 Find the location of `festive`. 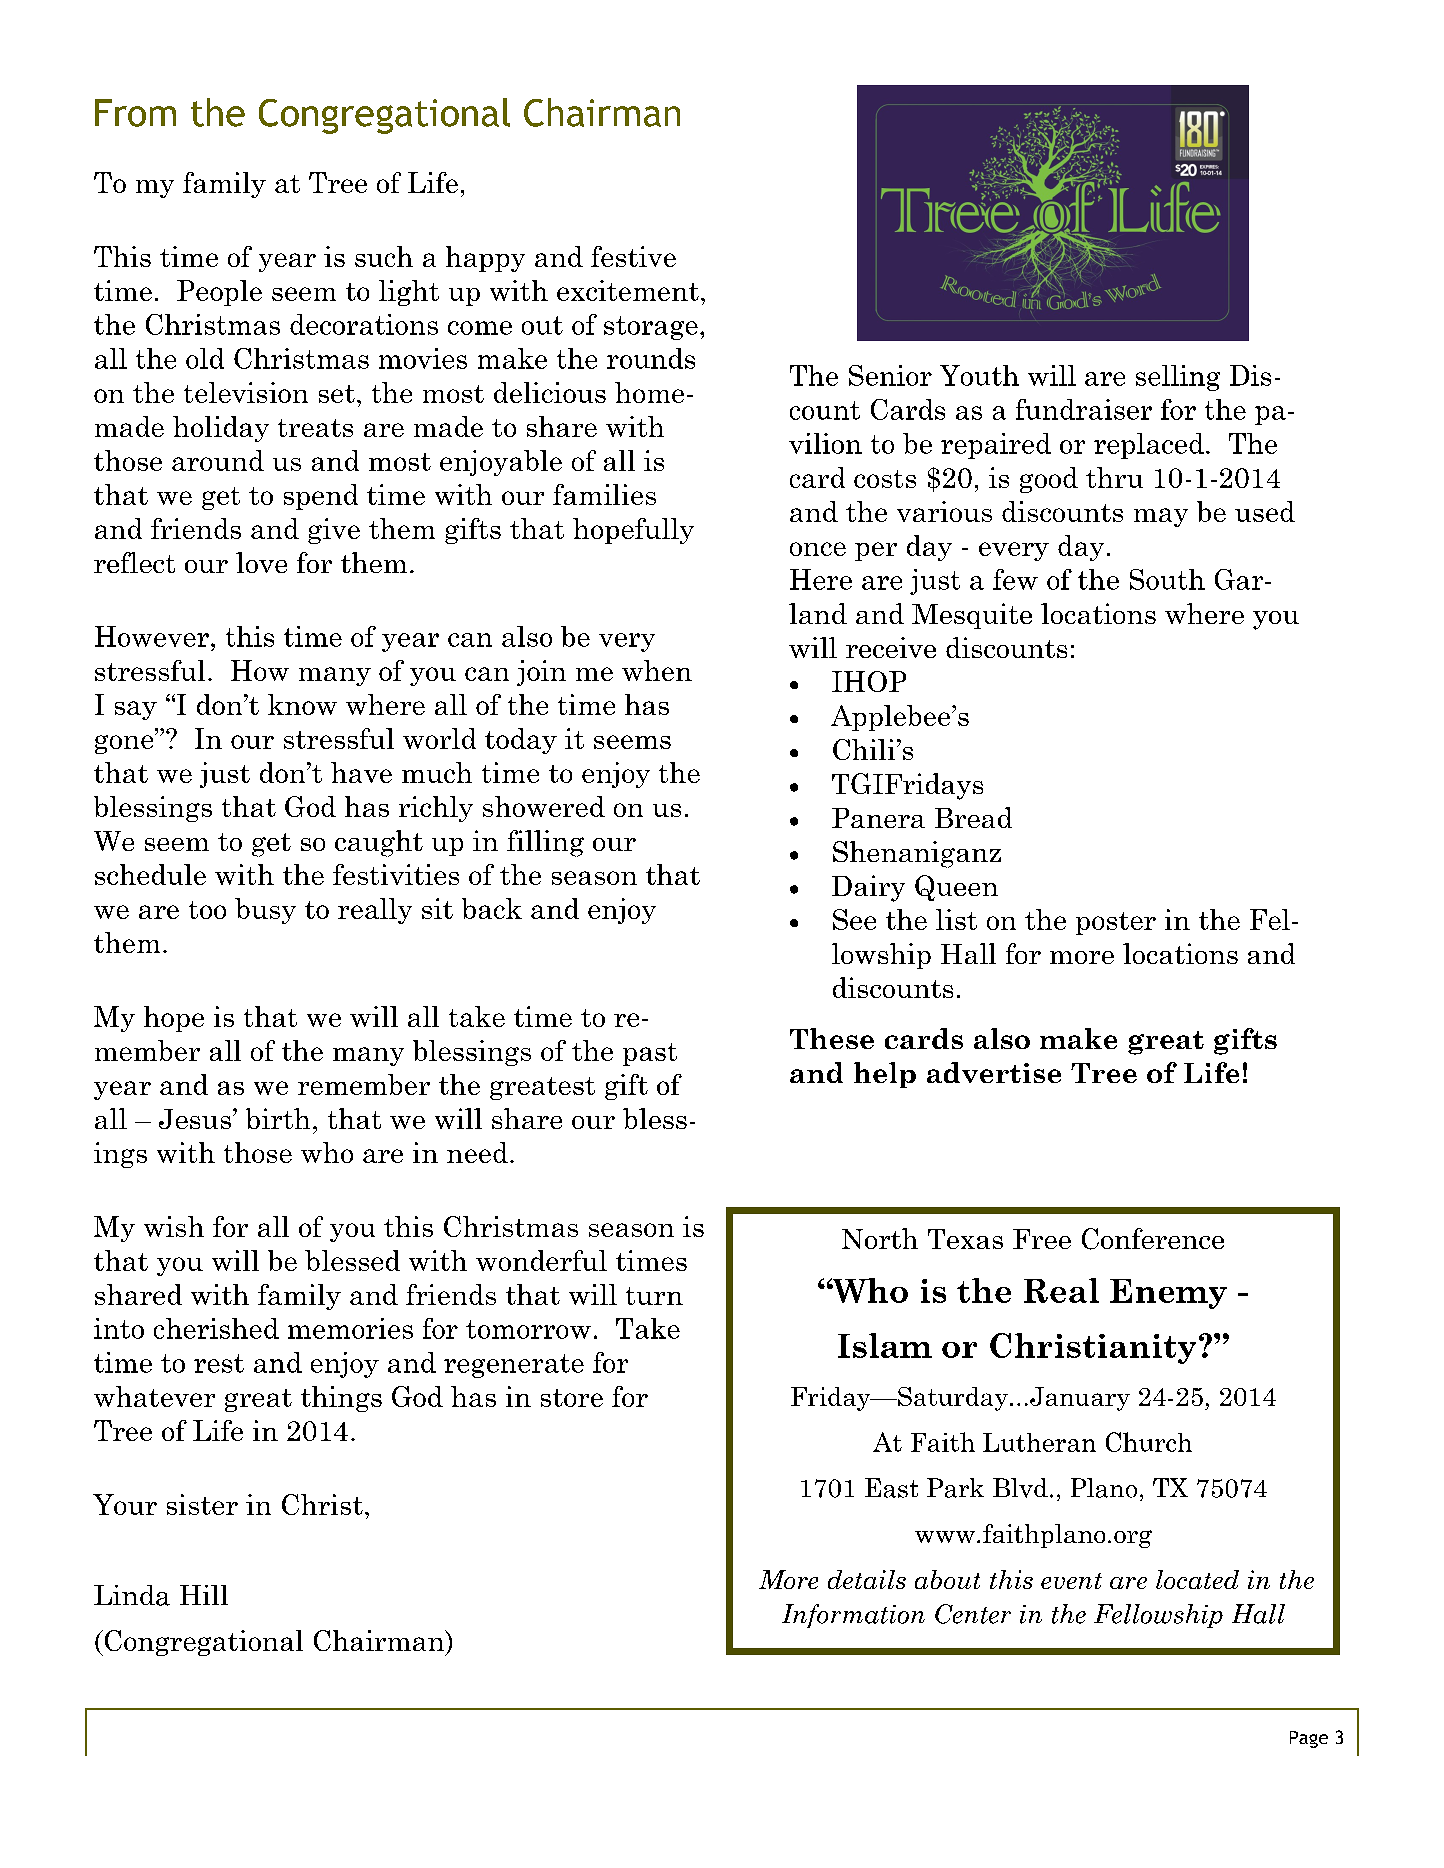

festive is located at coordinates (633, 256).
